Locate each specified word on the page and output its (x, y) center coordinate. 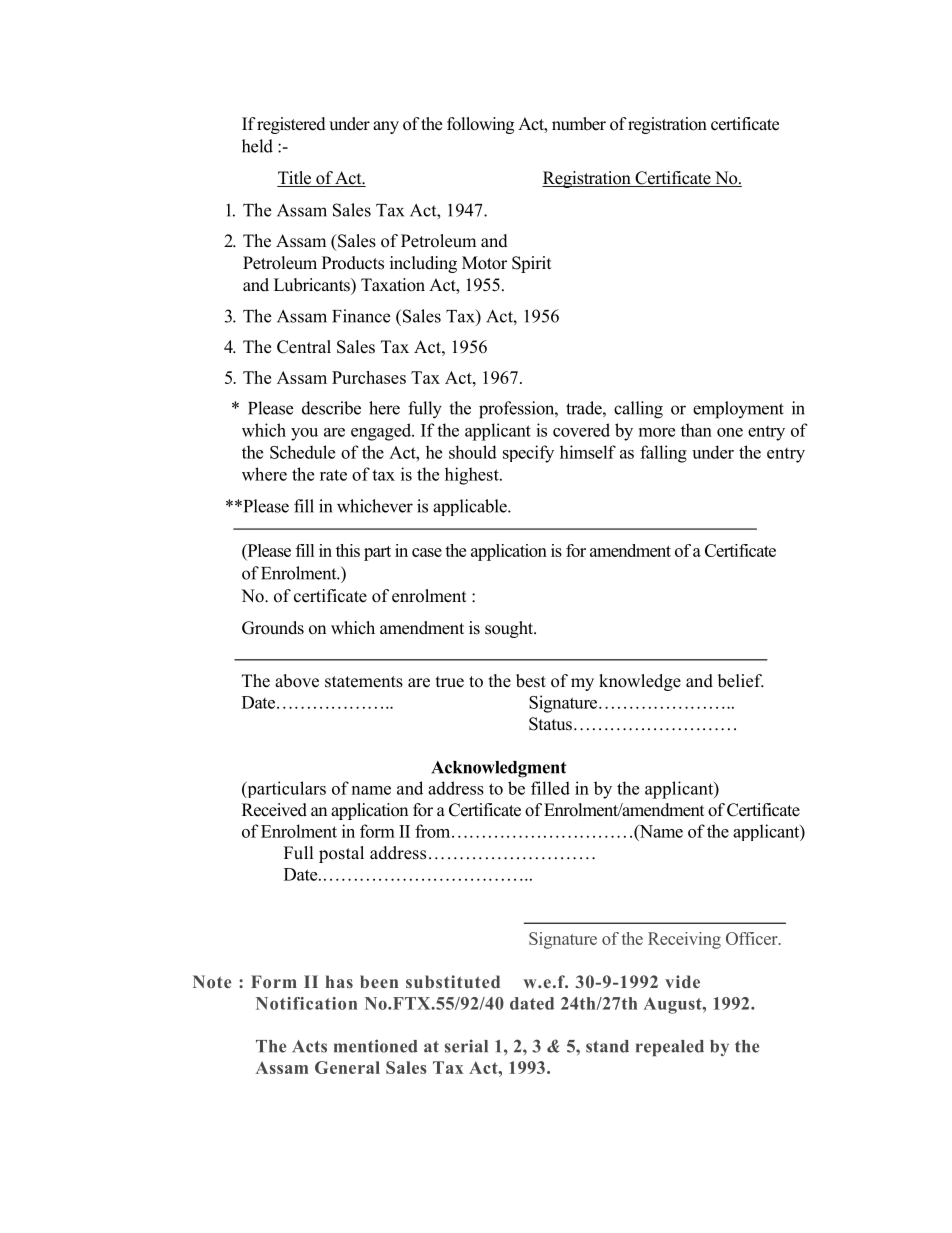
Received (274, 810)
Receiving (684, 940)
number (579, 124)
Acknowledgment (498, 769)
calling (638, 410)
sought (510, 629)
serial (466, 1046)
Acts (309, 1046)
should (473, 452)
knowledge (640, 682)
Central (304, 347)
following (480, 125)
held (257, 146)
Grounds (273, 628)
